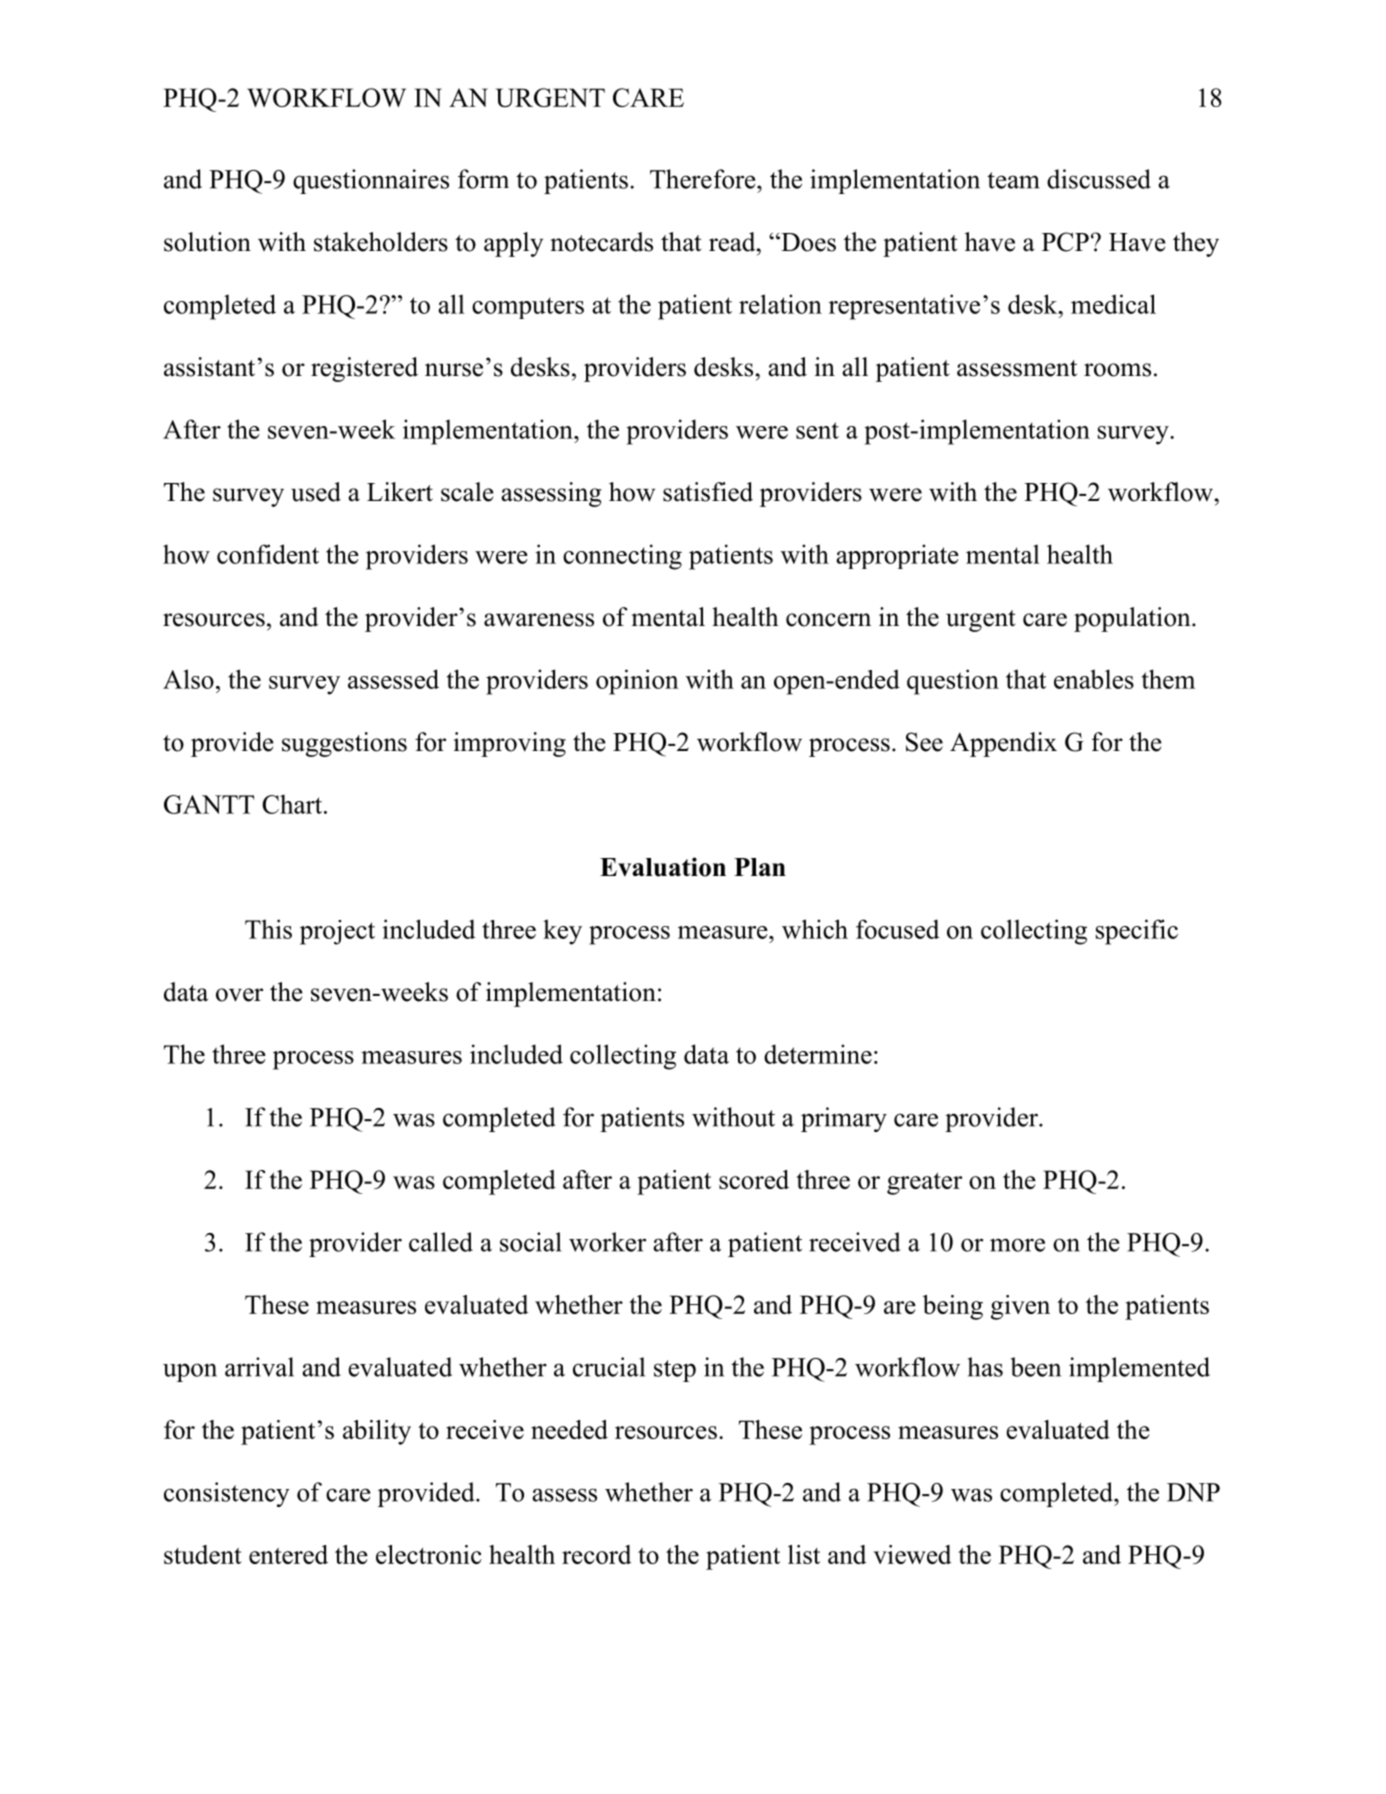 The width and height of the screenshot is (1386, 1794). I want to click on rooms, so click(1117, 370).
